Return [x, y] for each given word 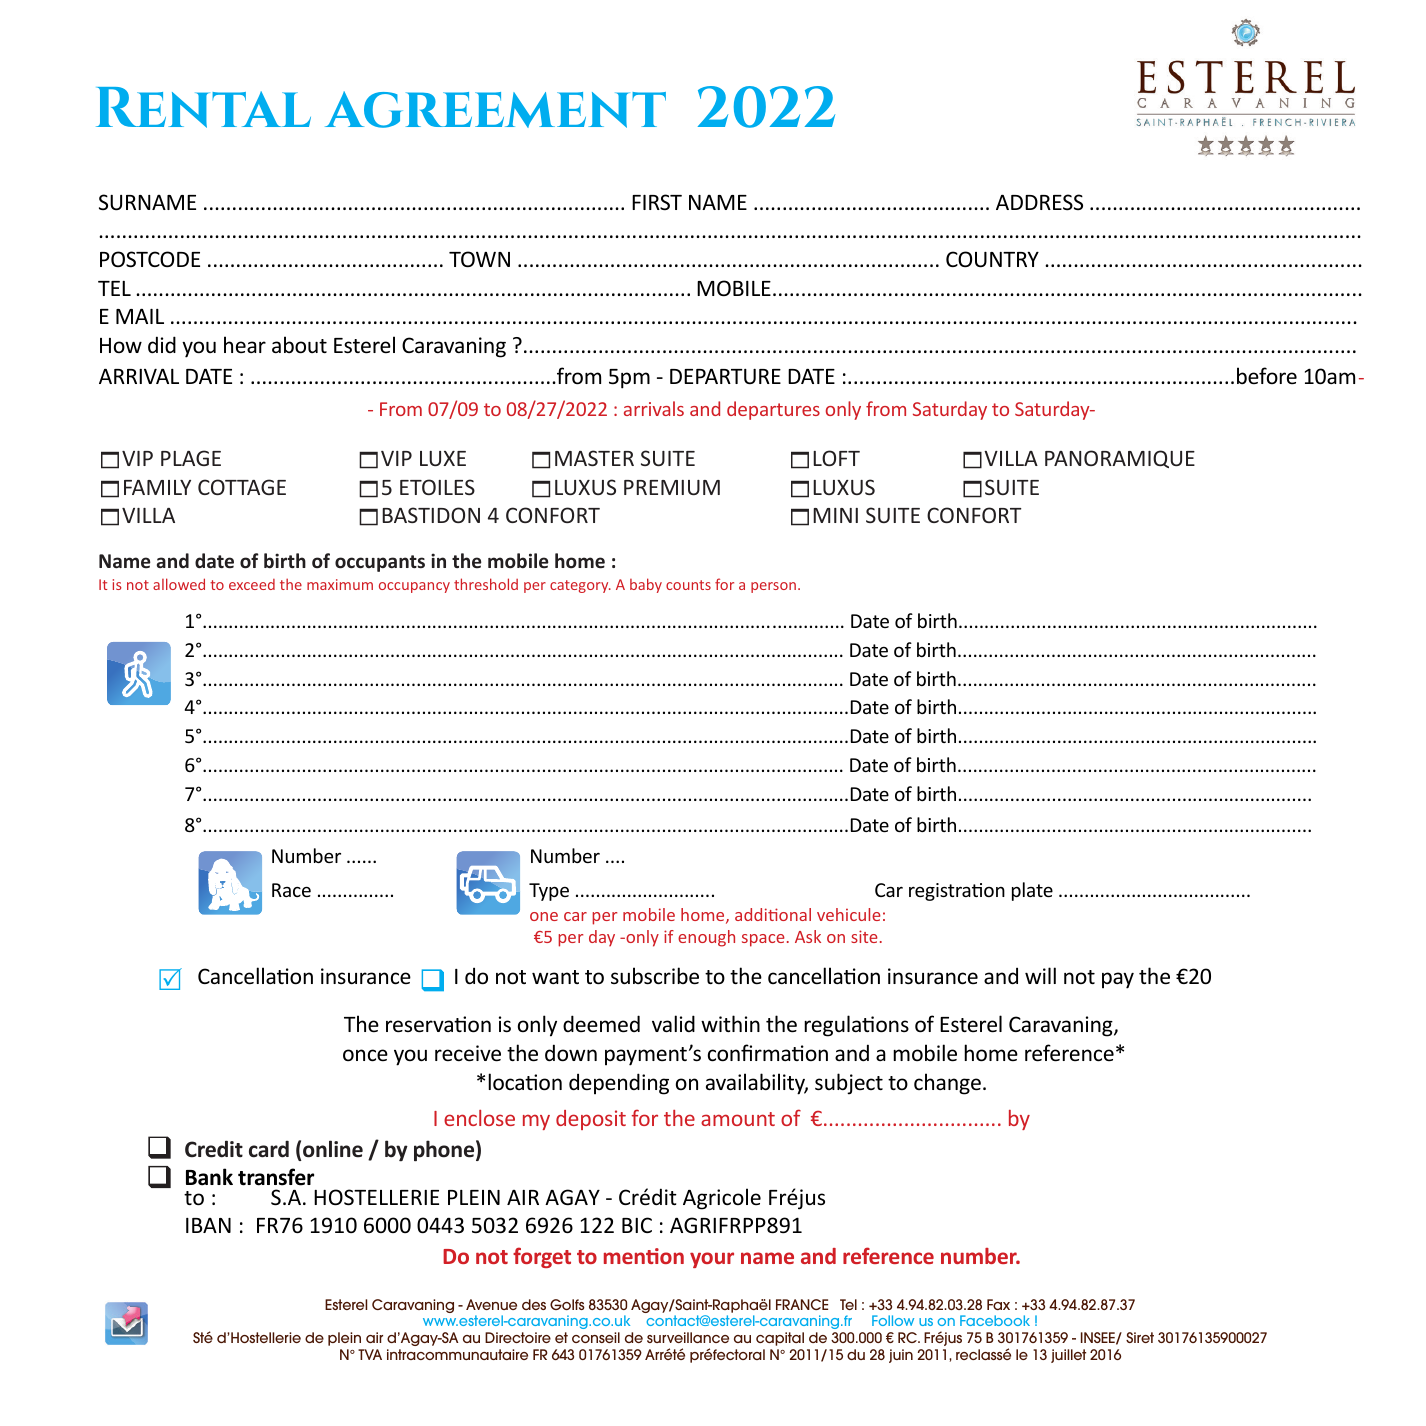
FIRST [657, 202]
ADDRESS [1039, 202]
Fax [998, 1304]
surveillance [688, 1337]
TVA [370, 1354]
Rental [203, 107]
